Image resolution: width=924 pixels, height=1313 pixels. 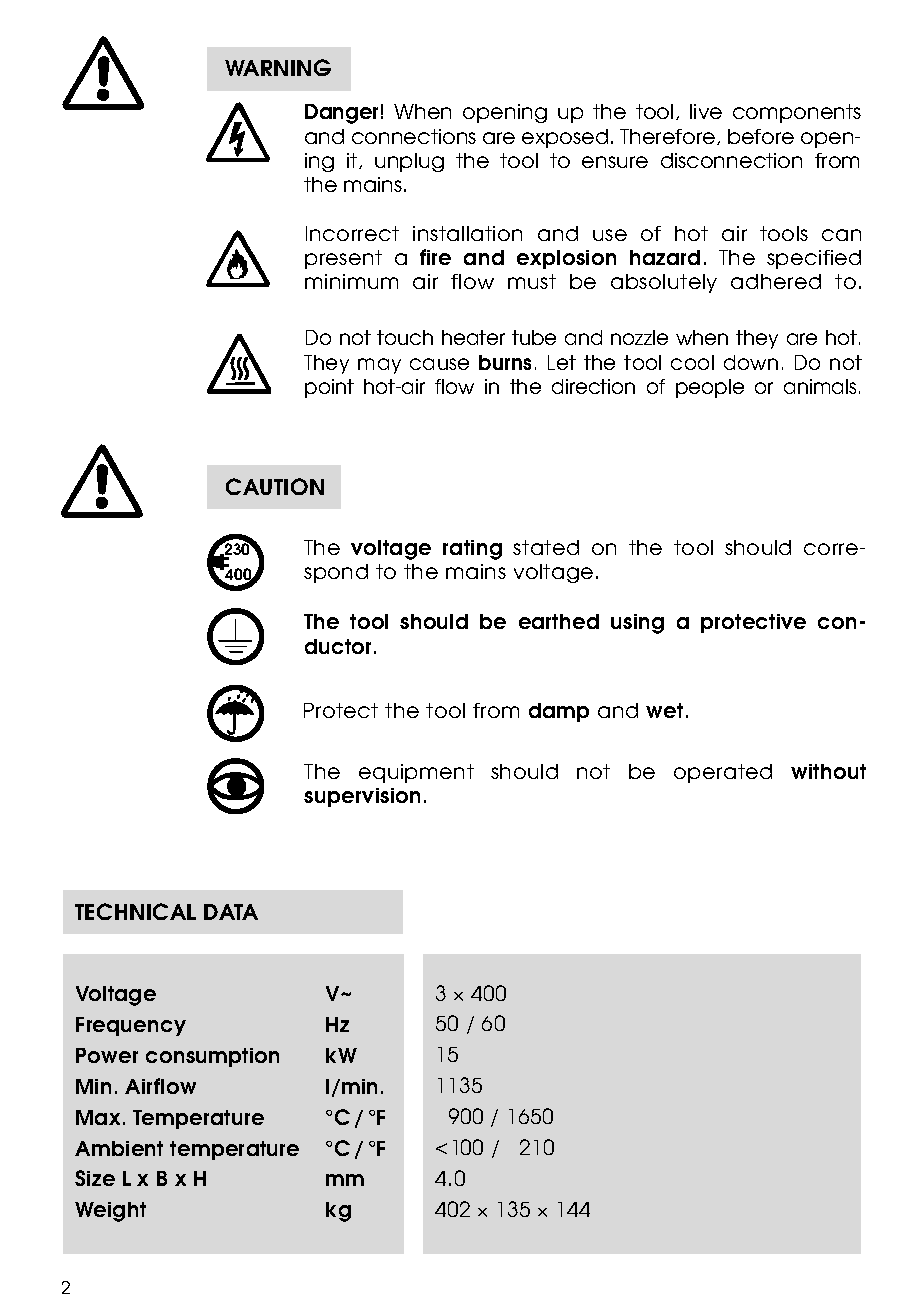 What do you see at coordinates (710, 388) in the screenshot?
I see `people` at bounding box center [710, 388].
